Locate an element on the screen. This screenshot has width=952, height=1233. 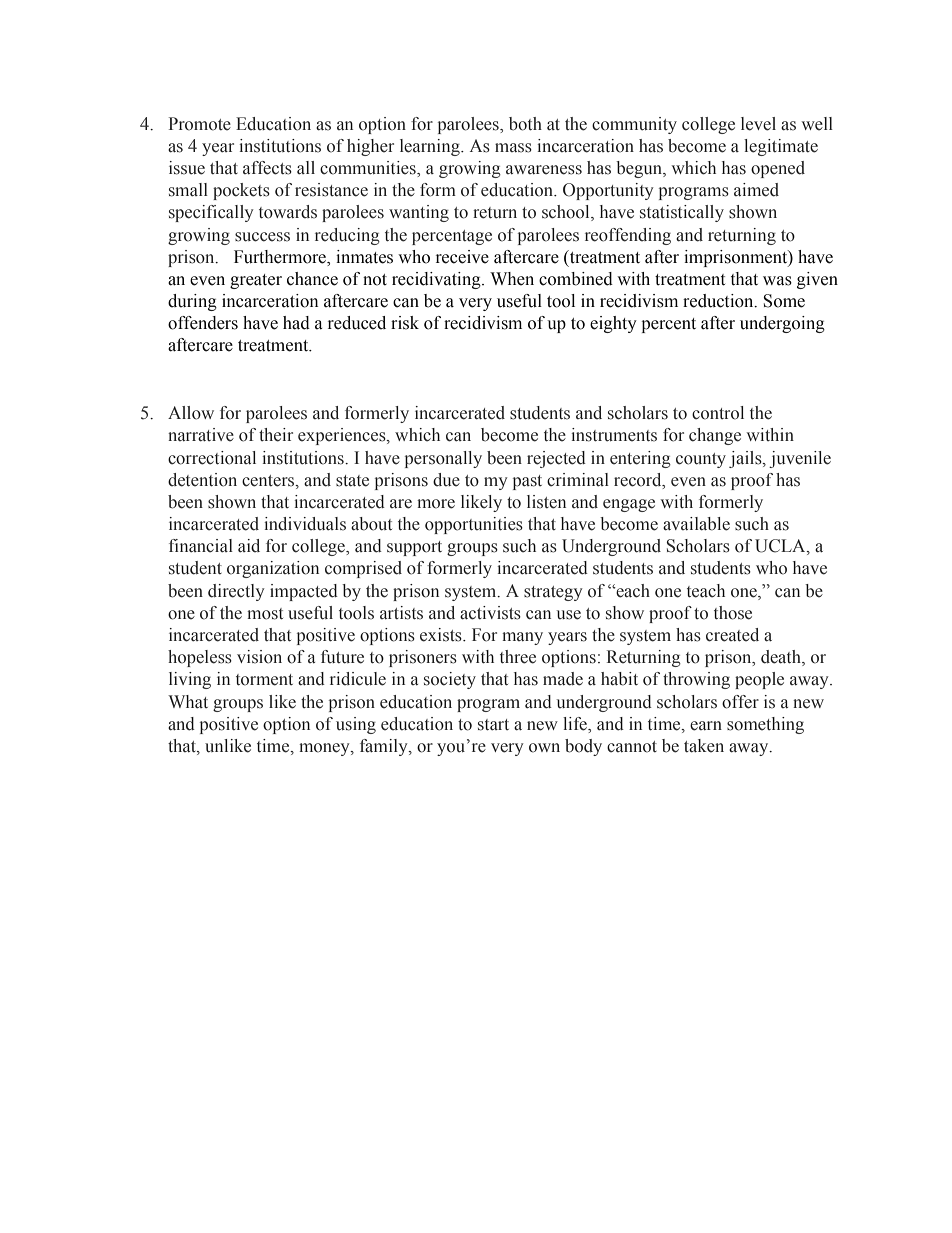
mass is located at coordinates (513, 148).
